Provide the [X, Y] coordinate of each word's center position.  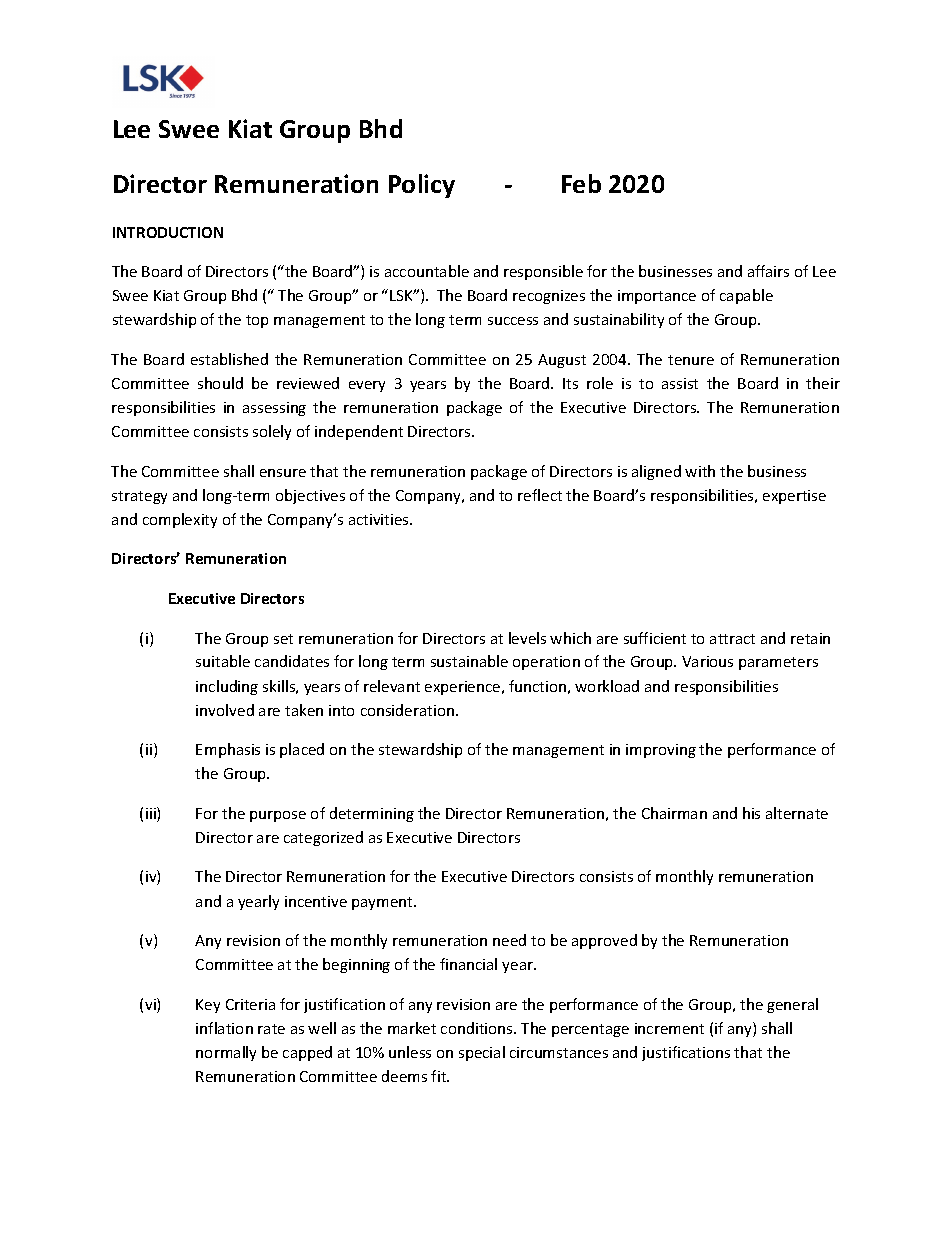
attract [732, 639]
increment [669, 1028]
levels [527, 638]
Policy [422, 186]
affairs [768, 271]
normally [226, 1053]
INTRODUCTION [168, 232]
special [482, 1053]
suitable [223, 661]
